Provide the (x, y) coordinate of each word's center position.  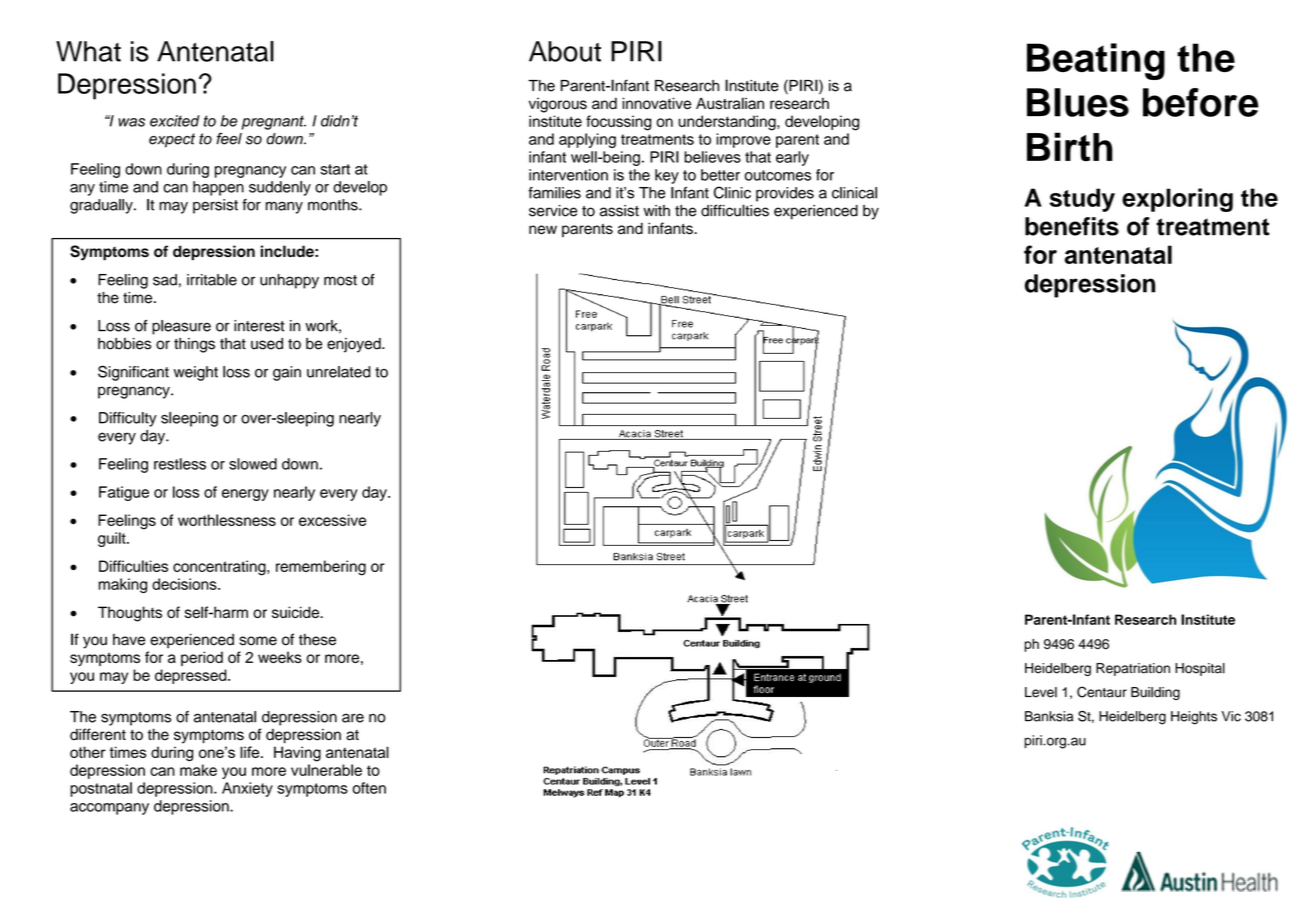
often (369, 788)
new (543, 230)
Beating (1096, 61)
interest (259, 326)
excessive (332, 520)
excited (175, 121)
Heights (1194, 718)
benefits (1072, 226)
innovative (656, 103)
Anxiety (247, 789)
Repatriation (1133, 669)
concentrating (220, 568)
